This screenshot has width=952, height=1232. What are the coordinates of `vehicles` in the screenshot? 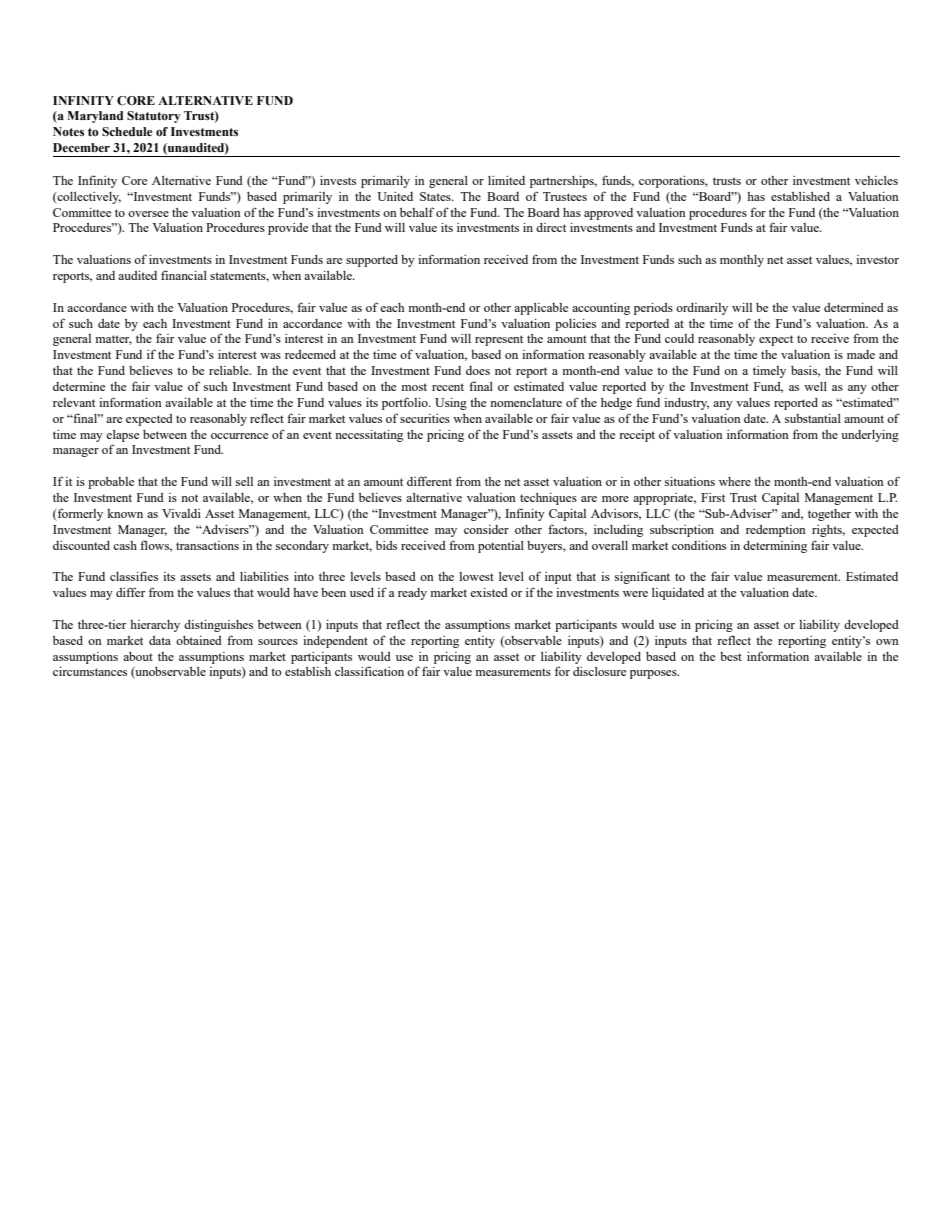 It's located at (876, 180).
